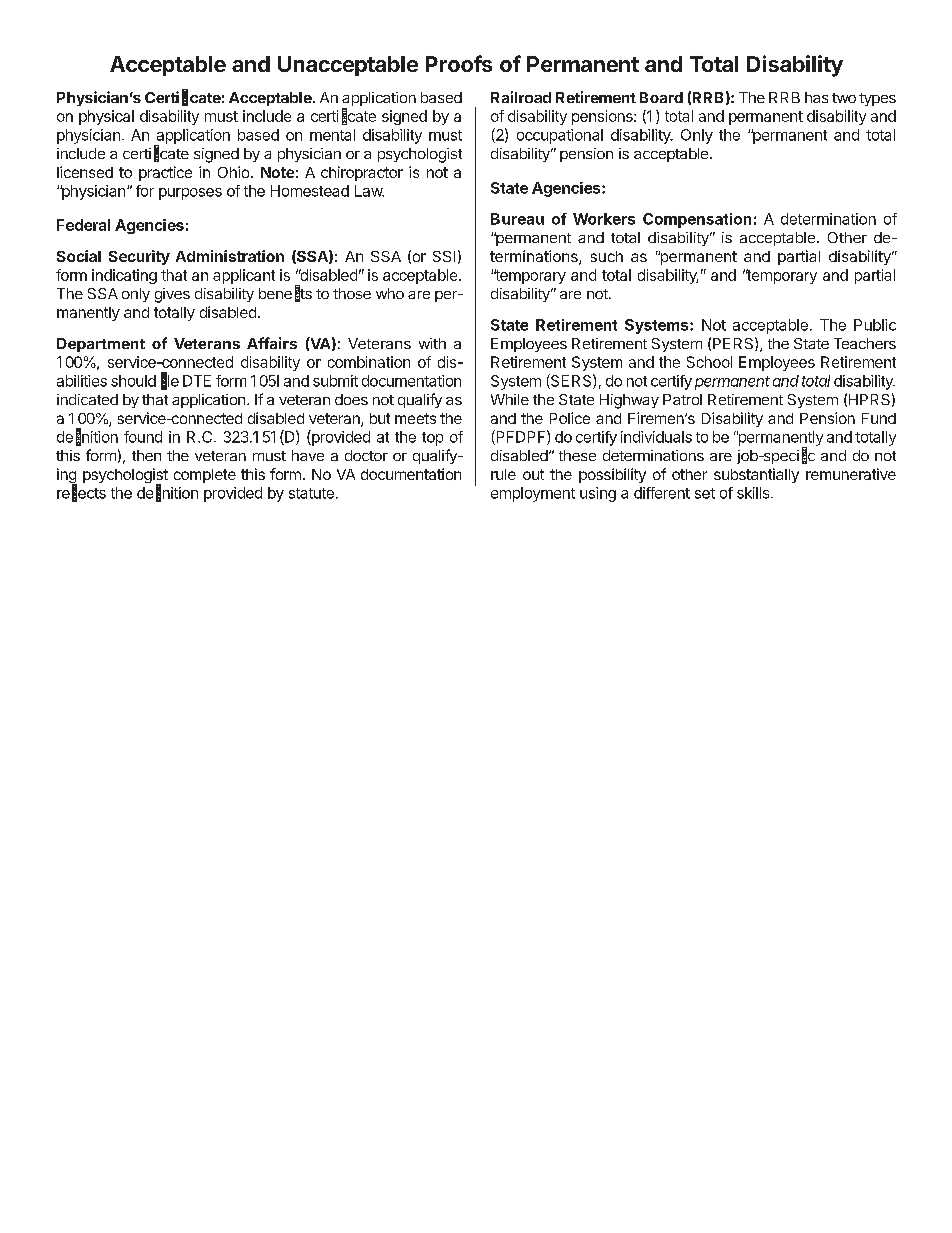 This page has width=952, height=1233. I want to click on Bureau, so click(517, 219).
